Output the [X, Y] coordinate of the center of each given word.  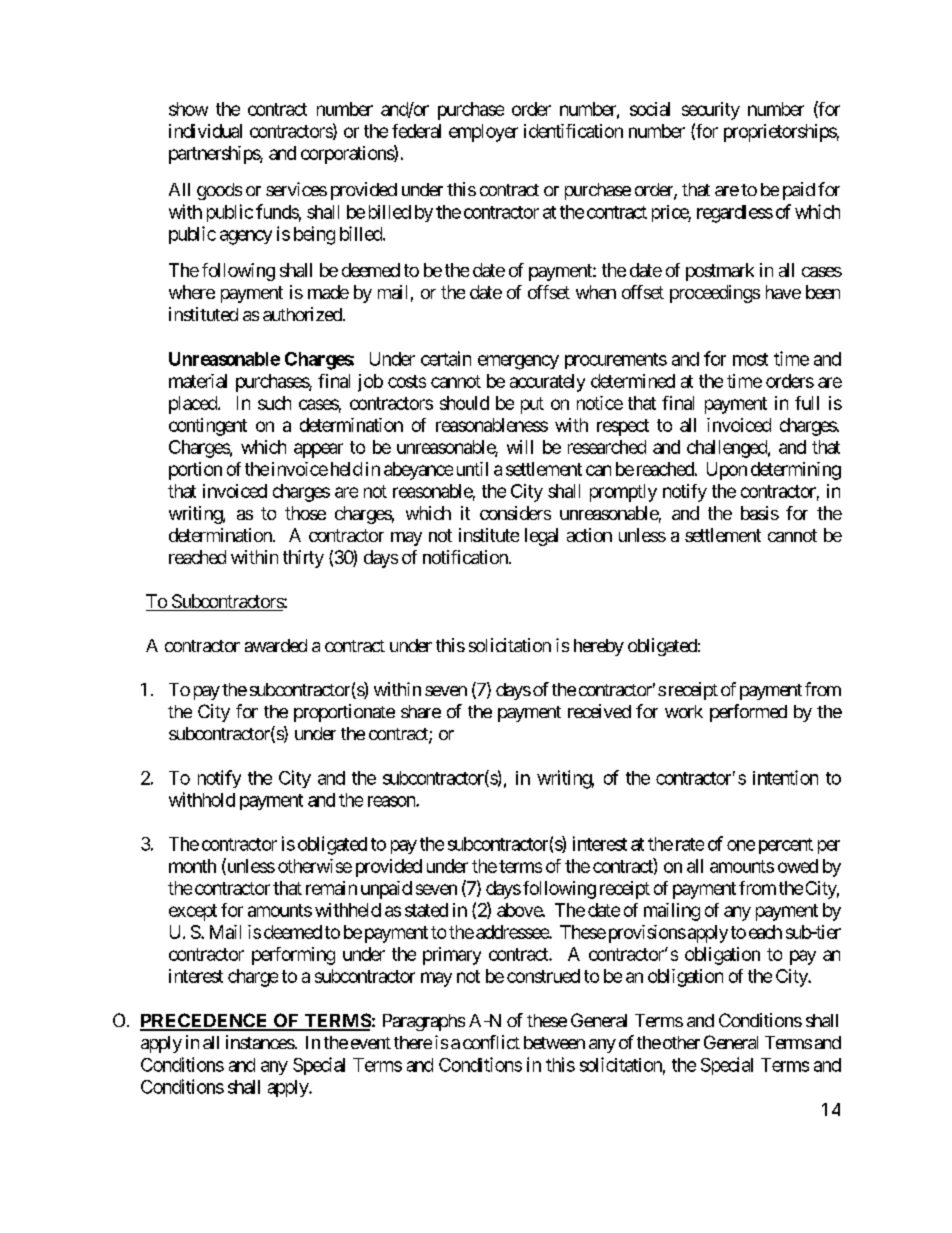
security [711, 111]
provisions [645, 934]
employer [483, 133]
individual [205, 131]
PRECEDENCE [205, 1021]
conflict [491, 1042]
